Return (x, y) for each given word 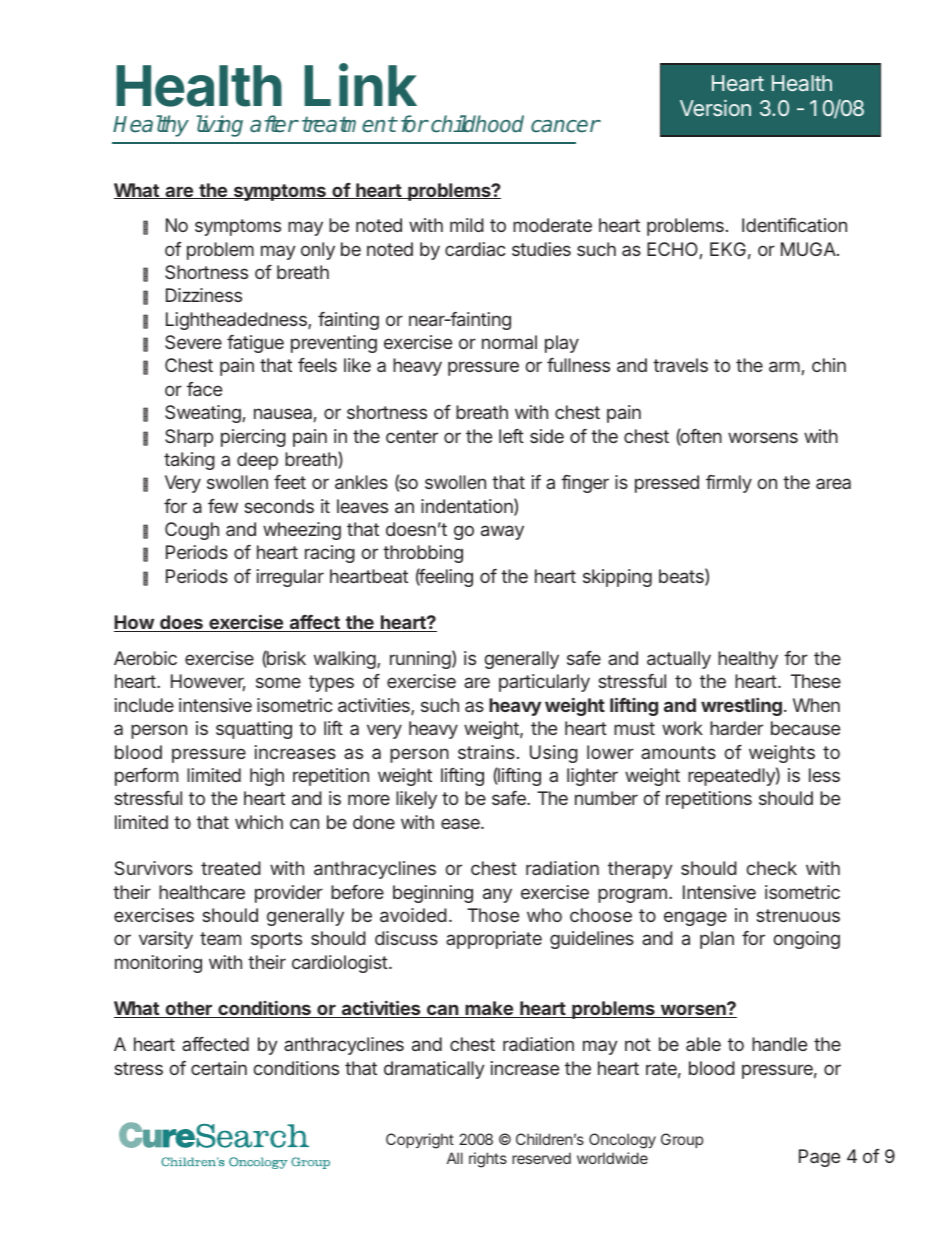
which (259, 822)
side (547, 436)
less (824, 775)
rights (488, 1160)
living (219, 126)
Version (715, 108)
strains (486, 752)
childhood (477, 124)
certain (219, 1068)
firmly (729, 484)
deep (257, 461)
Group (682, 1140)
